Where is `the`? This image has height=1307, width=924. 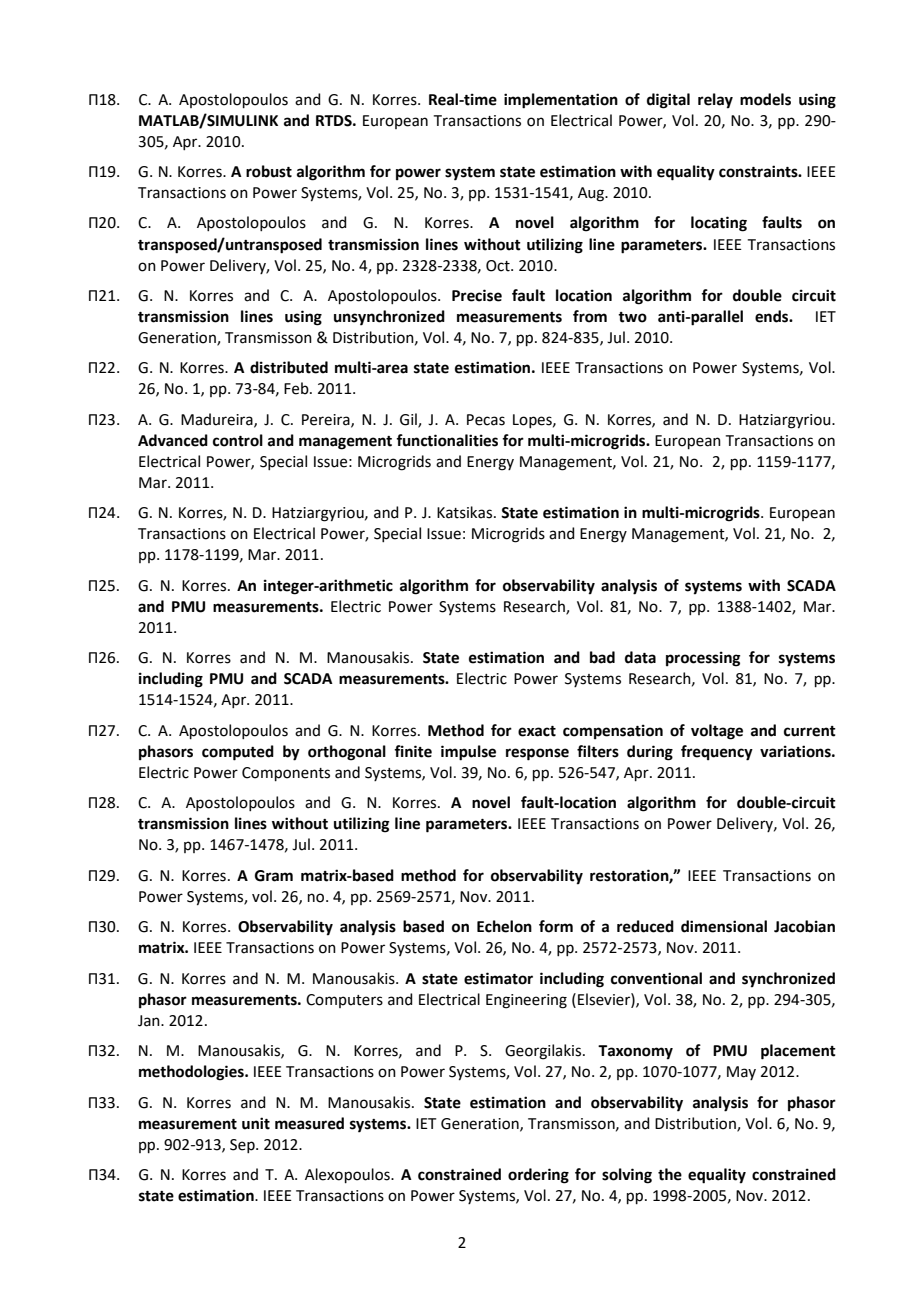
the is located at coordinates (670, 1174).
